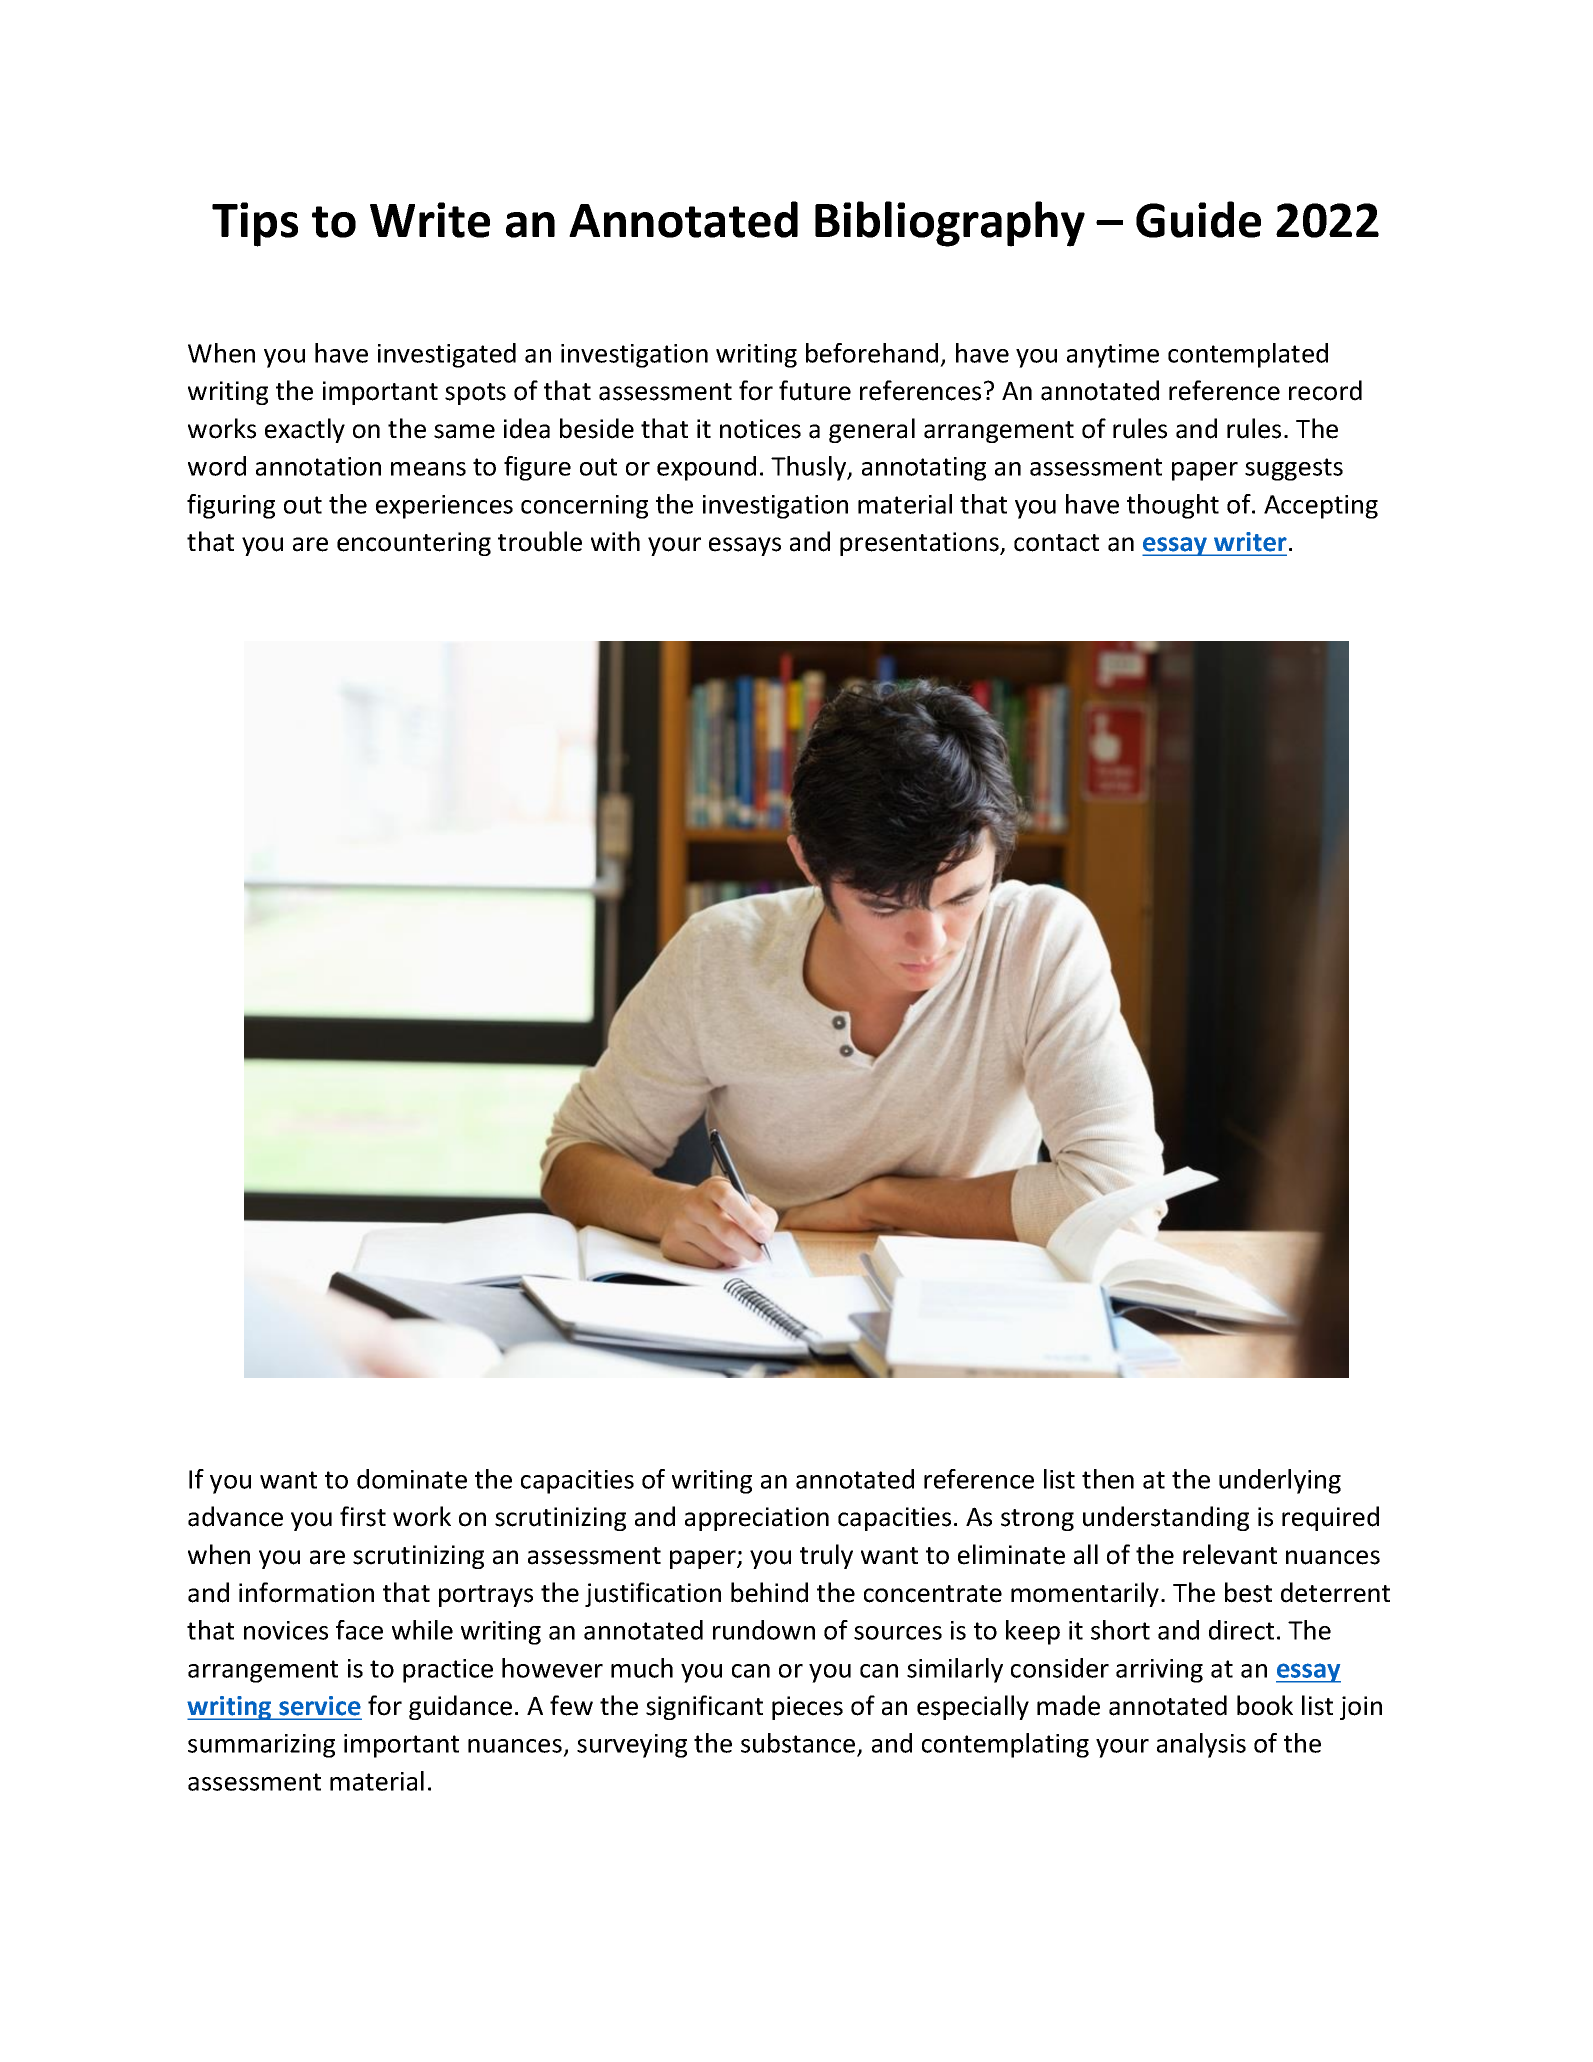 Image resolution: width=1593 pixels, height=2062 pixels. What do you see at coordinates (1056, 543) in the screenshot?
I see `contact` at bounding box center [1056, 543].
